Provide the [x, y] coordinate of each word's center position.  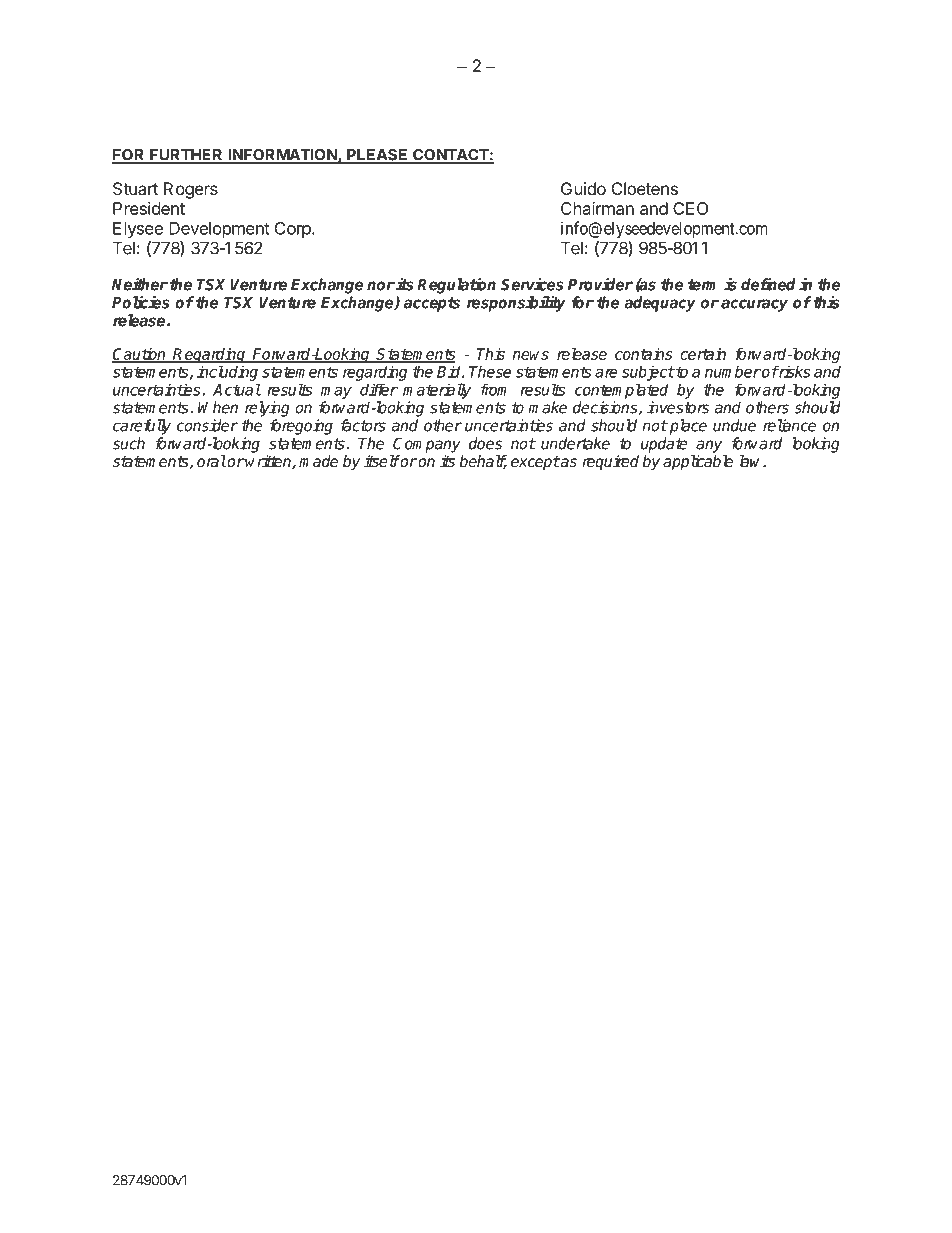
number [733, 371]
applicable [698, 463]
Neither [140, 284]
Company [427, 445]
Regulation [456, 285]
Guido [583, 188]
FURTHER [186, 156]
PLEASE [377, 156]
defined [768, 284]
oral [211, 461]
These [490, 371]
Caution [140, 355]
